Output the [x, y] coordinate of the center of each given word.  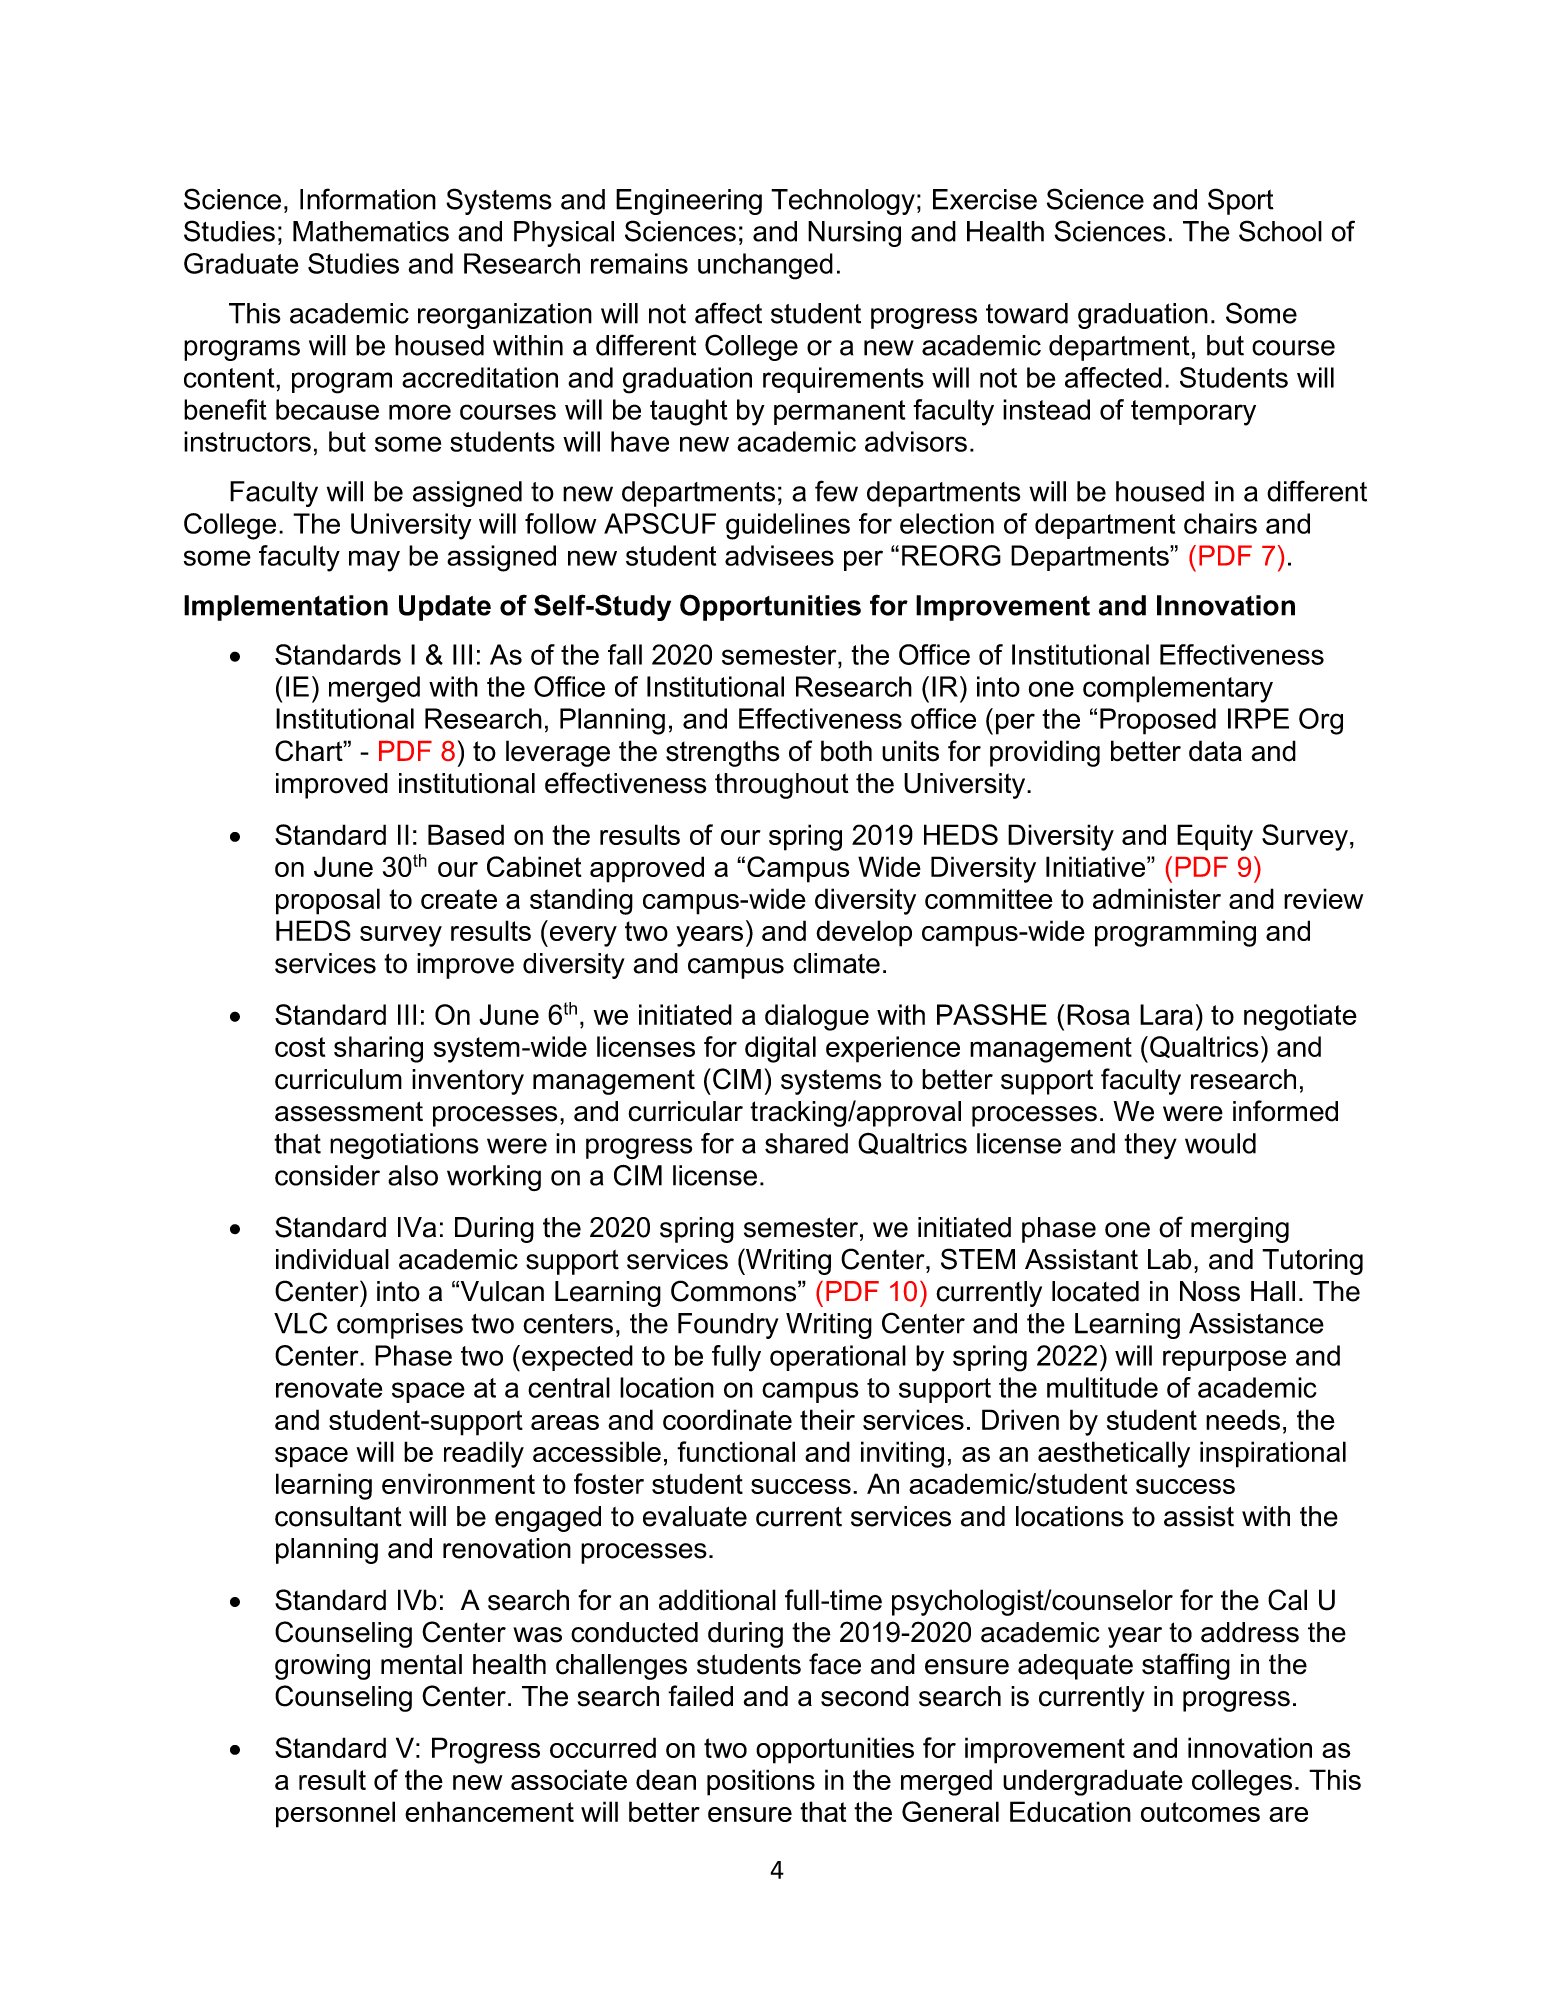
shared [806, 1143]
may [374, 561]
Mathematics [371, 231]
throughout [782, 786]
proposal [328, 901]
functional [736, 1451]
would [1220, 1143]
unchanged [765, 266]
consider [327, 1175]
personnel [335, 1814]
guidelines [788, 526]
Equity [1215, 837]
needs [1243, 1419]
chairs [1220, 523]
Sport [1241, 201]
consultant [338, 1516]
